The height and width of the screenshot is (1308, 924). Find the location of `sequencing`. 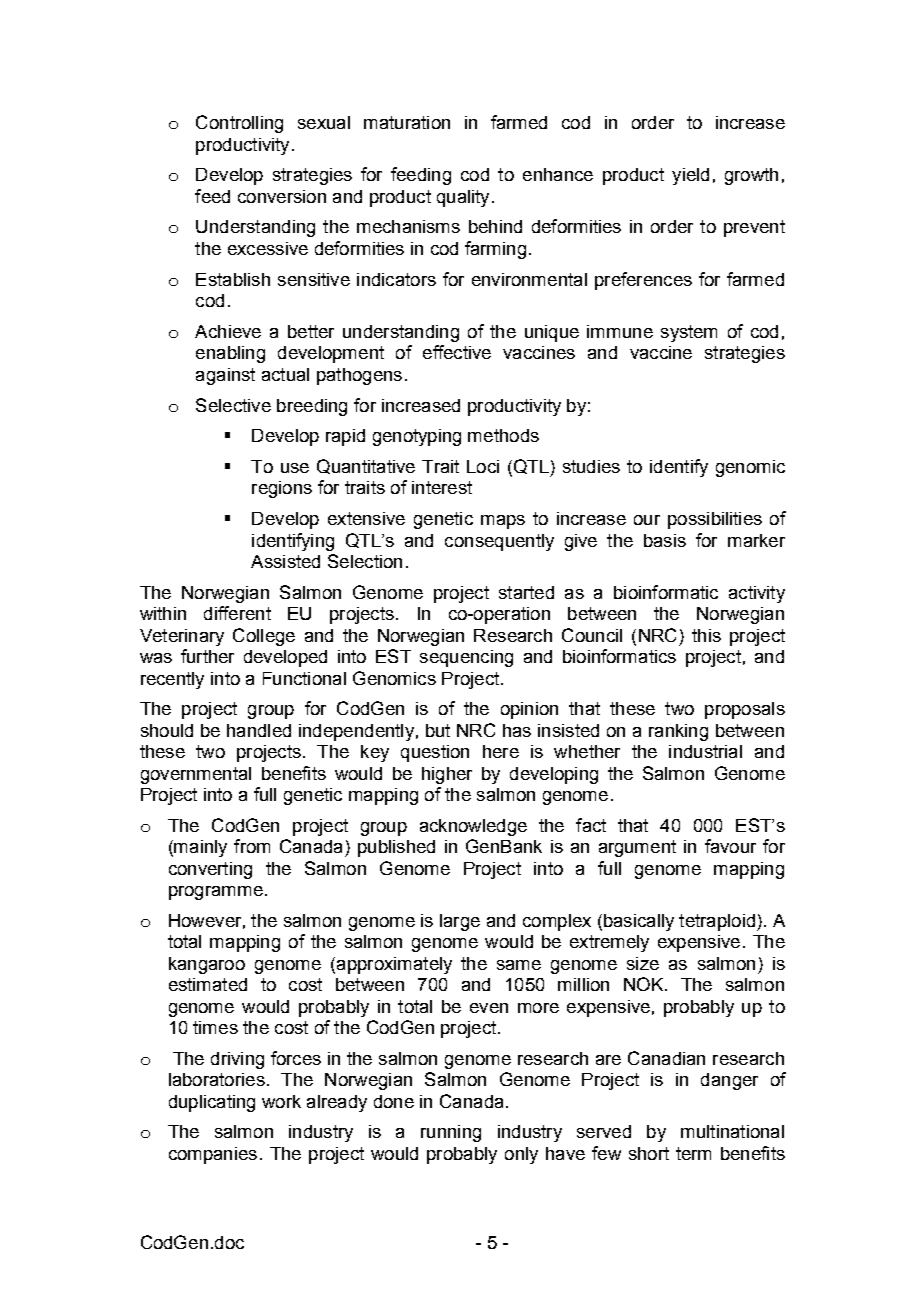

sequencing is located at coordinates (466, 658).
